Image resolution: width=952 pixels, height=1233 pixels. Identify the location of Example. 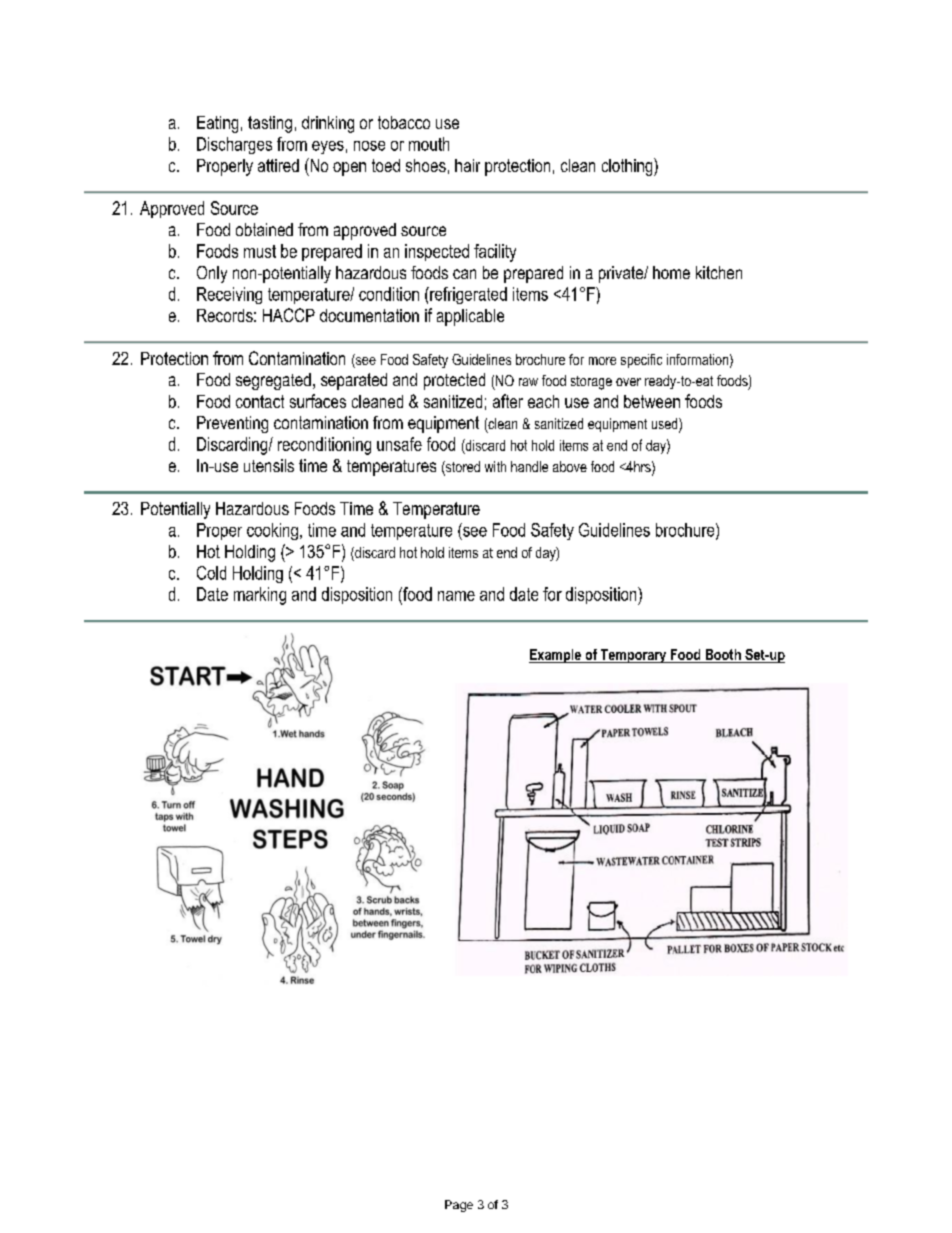
(556, 656).
